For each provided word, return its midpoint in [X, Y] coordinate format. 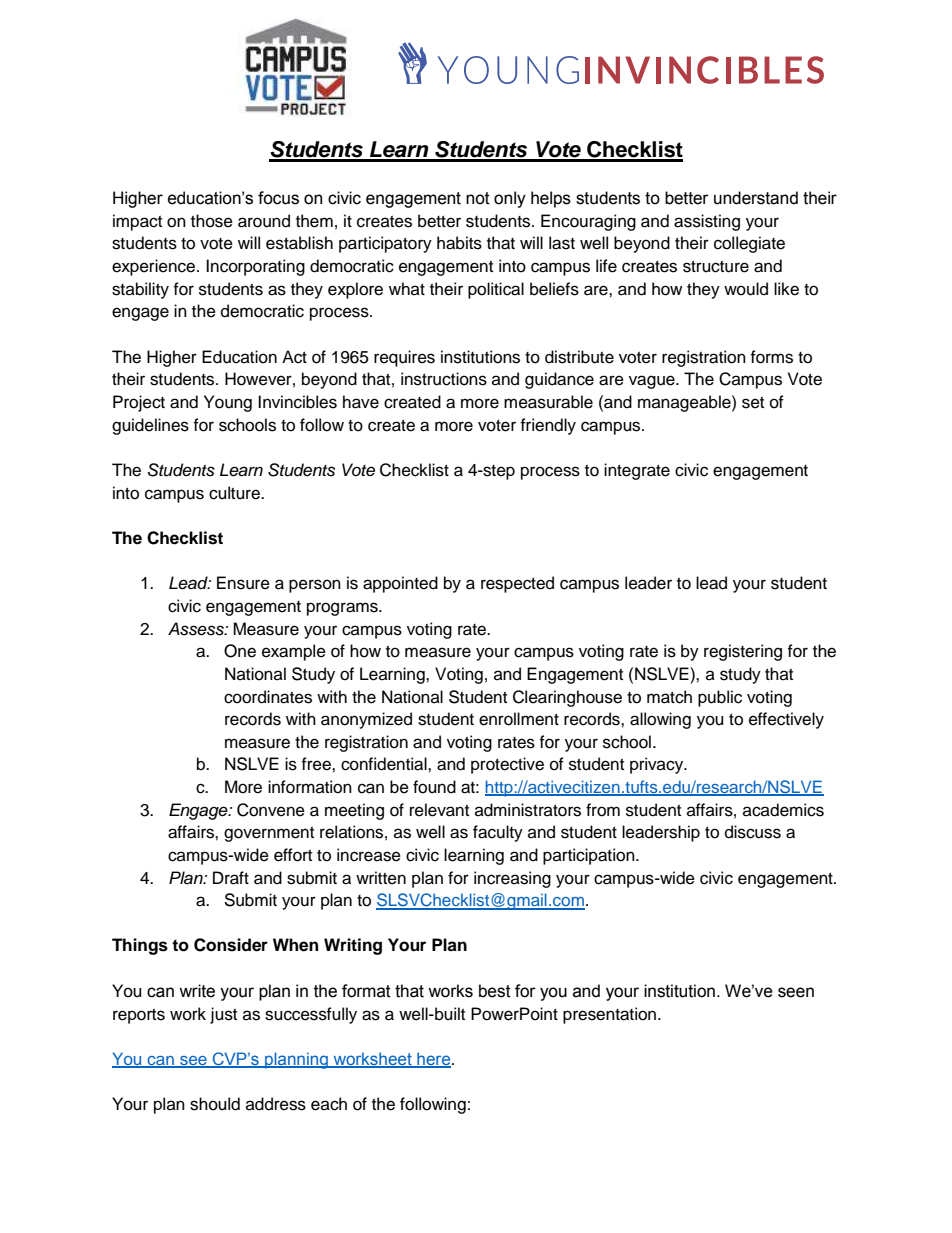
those [212, 221]
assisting [707, 222]
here [434, 1059]
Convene [271, 810]
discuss [753, 832]
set [753, 403]
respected [517, 584]
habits [459, 243]
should [215, 1104]
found [434, 787]
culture [235, 493]
